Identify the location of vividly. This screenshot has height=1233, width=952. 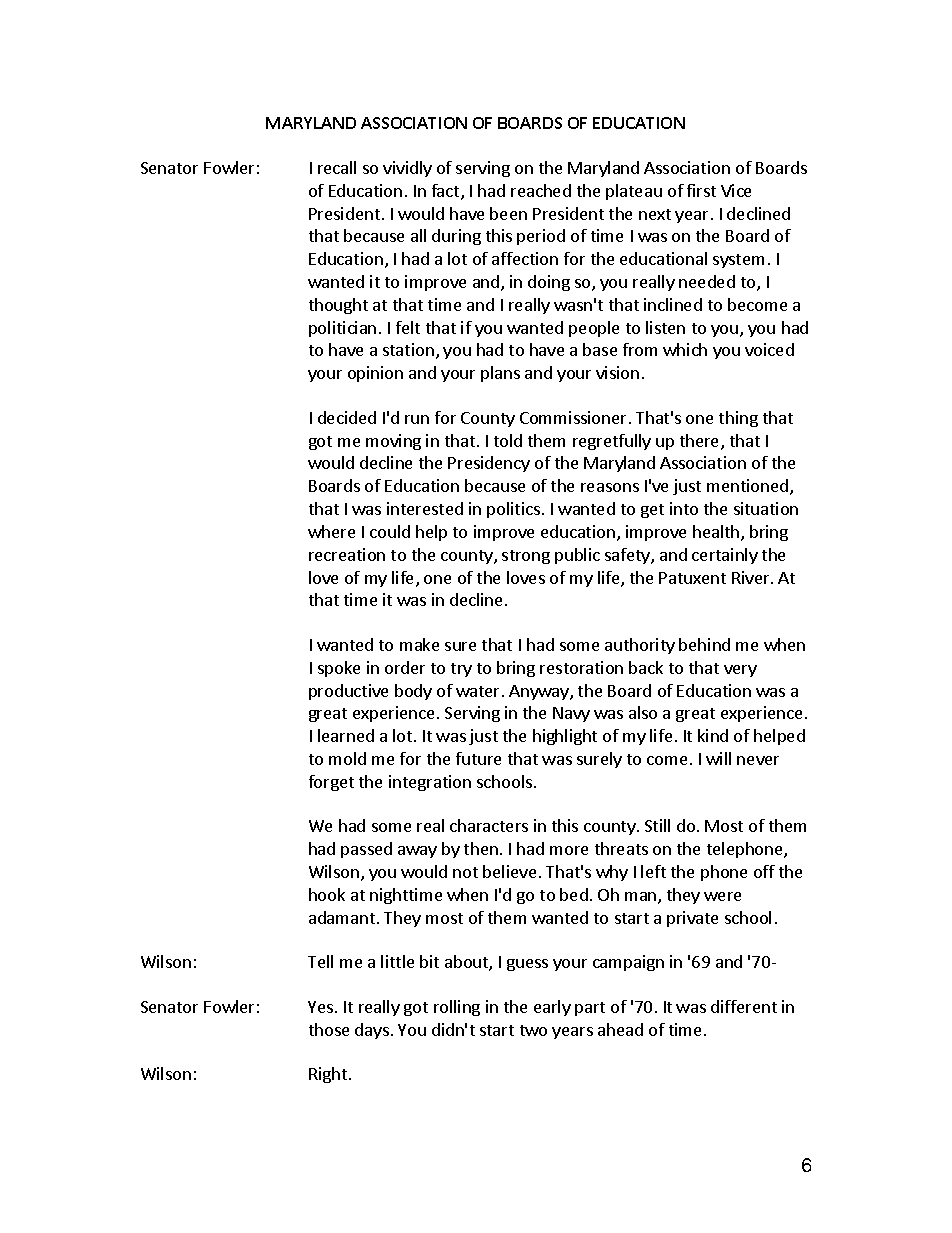
(407, 169).
